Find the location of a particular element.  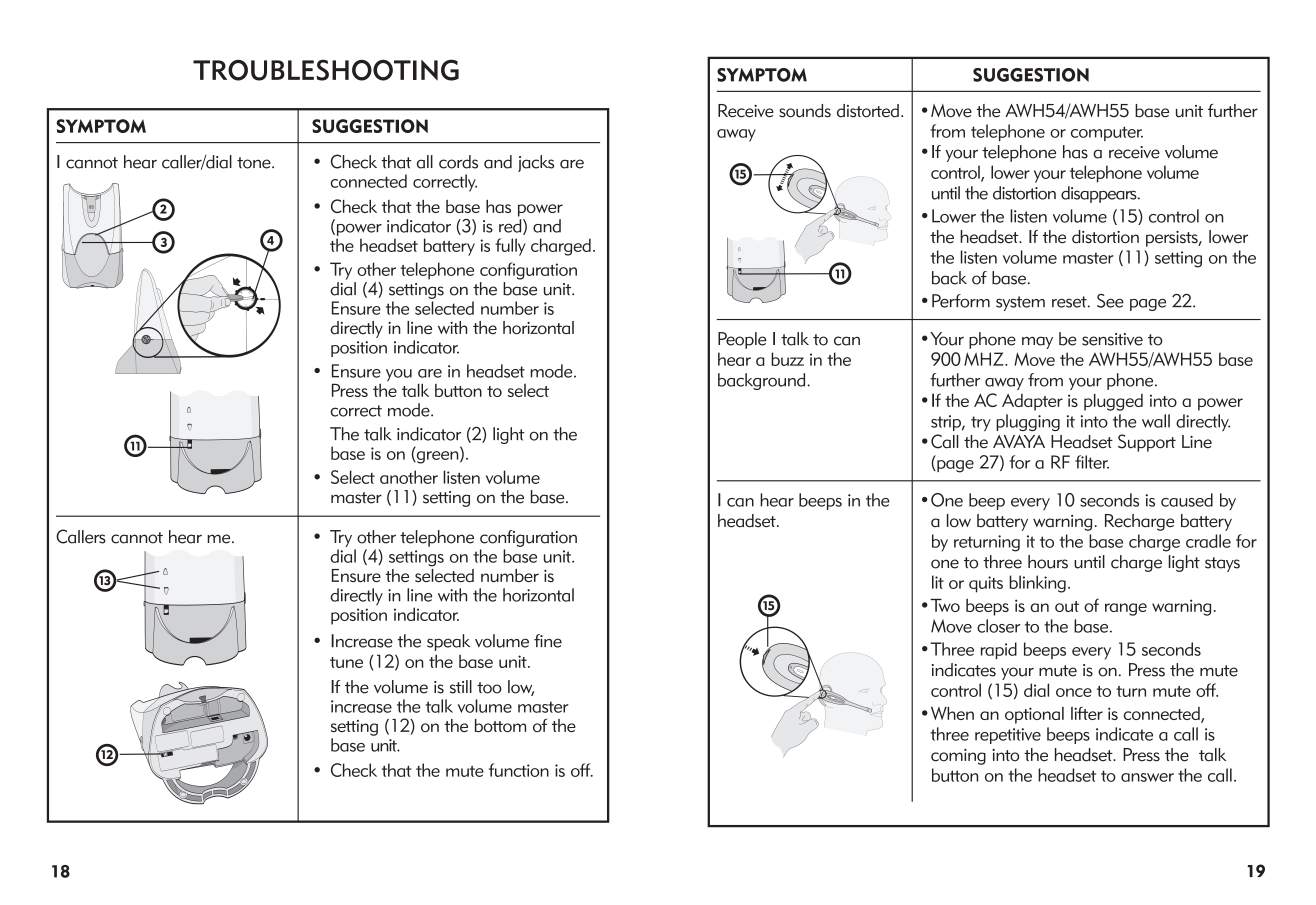

function is located at coordinates (519, 770).
